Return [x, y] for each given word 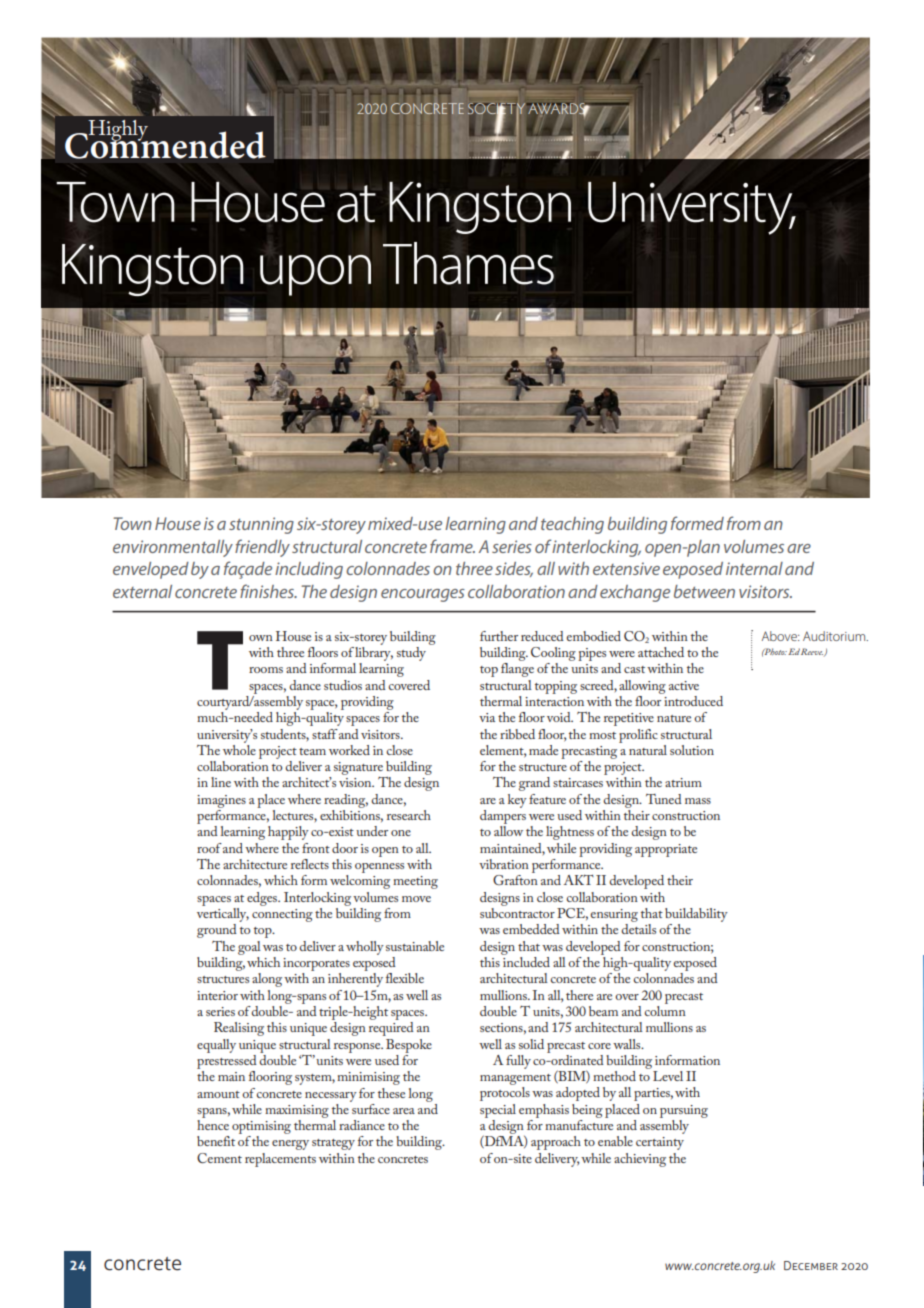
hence [213, 1125]
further [499, 636]
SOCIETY [496, 110]
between [704, 591]
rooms [266, 670]
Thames [468, 263]
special [498, 1111]
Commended [165, 144]
